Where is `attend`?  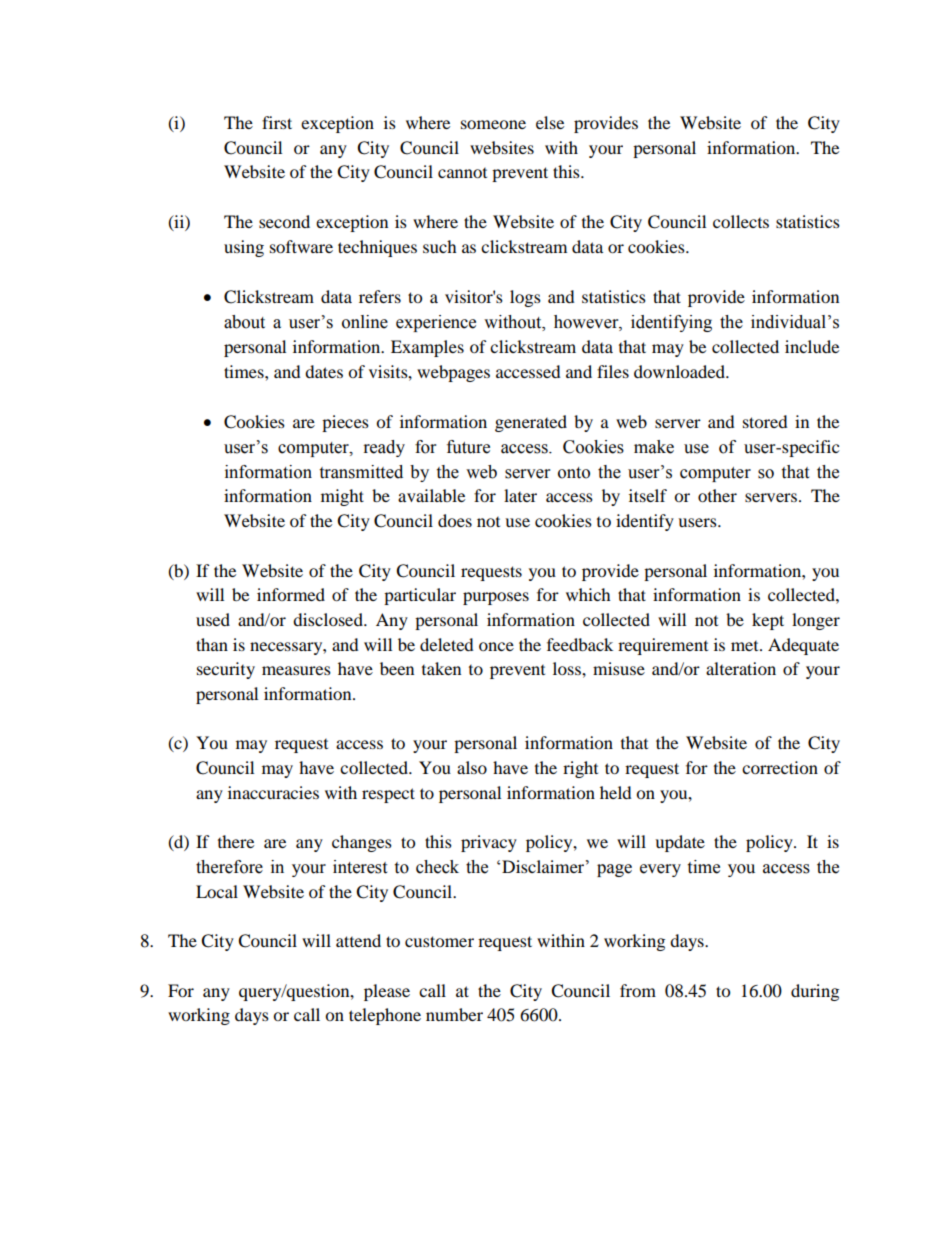 attend is located at coordinates (358, 940).
